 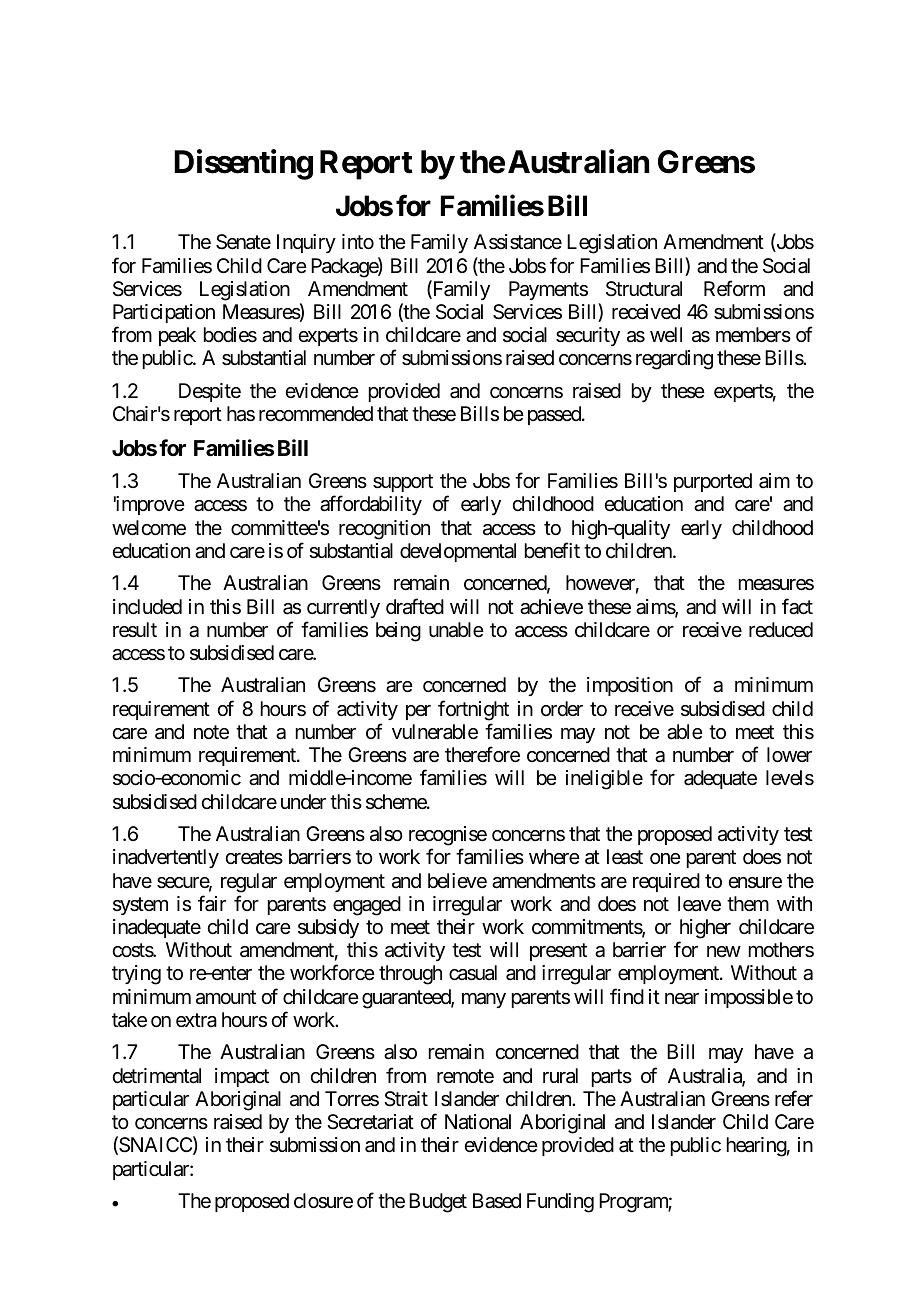 I want to click on impact, so click(x=242, y=1077).
